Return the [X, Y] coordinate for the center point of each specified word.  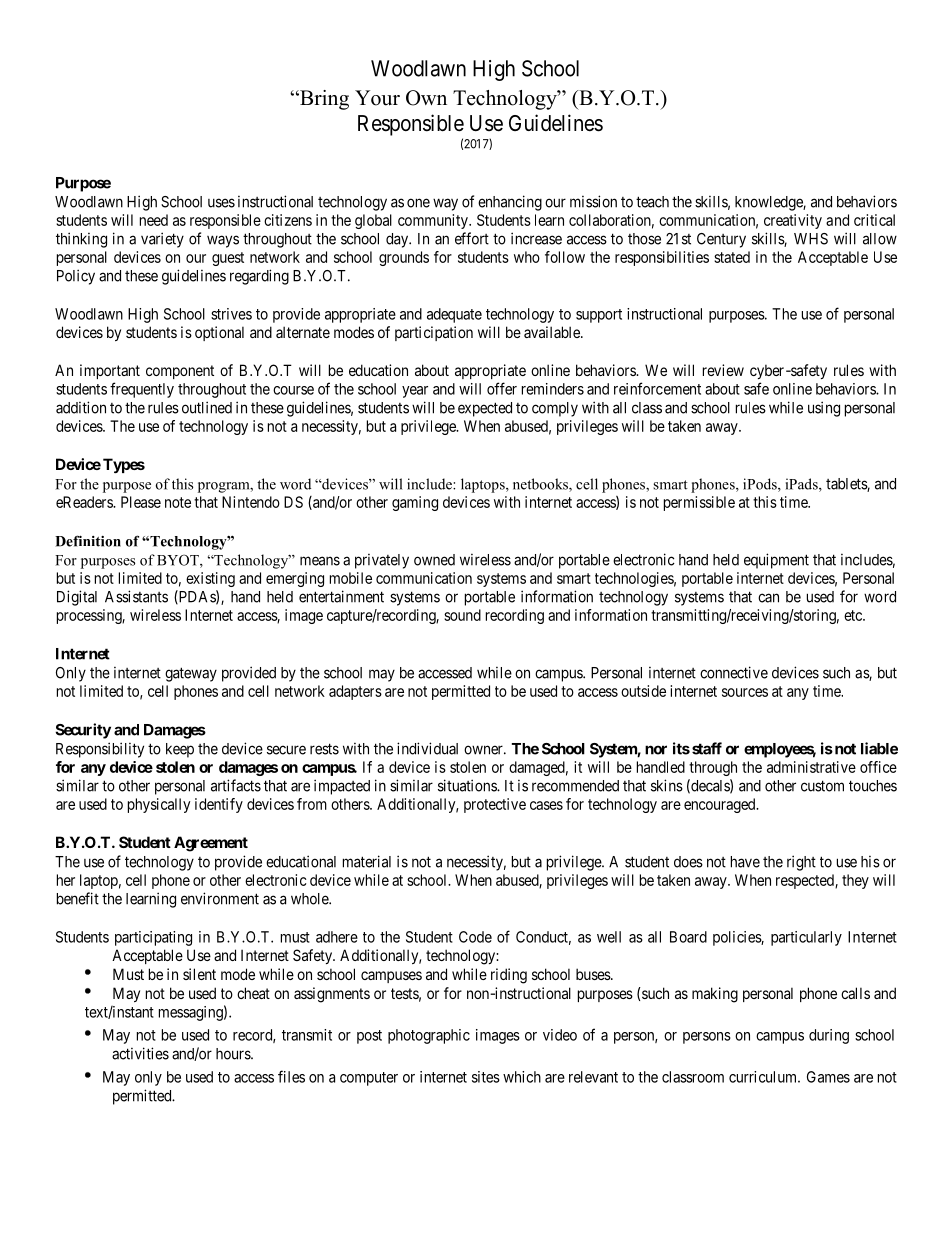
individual [427, 748]
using [824, 409]
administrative [811, 767]
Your [377, 98]
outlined [207, 407]
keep [180, 750]
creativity [793, 221]
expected [485, 409]
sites [486, 1077]
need [154, 220]
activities [140, 1053]
